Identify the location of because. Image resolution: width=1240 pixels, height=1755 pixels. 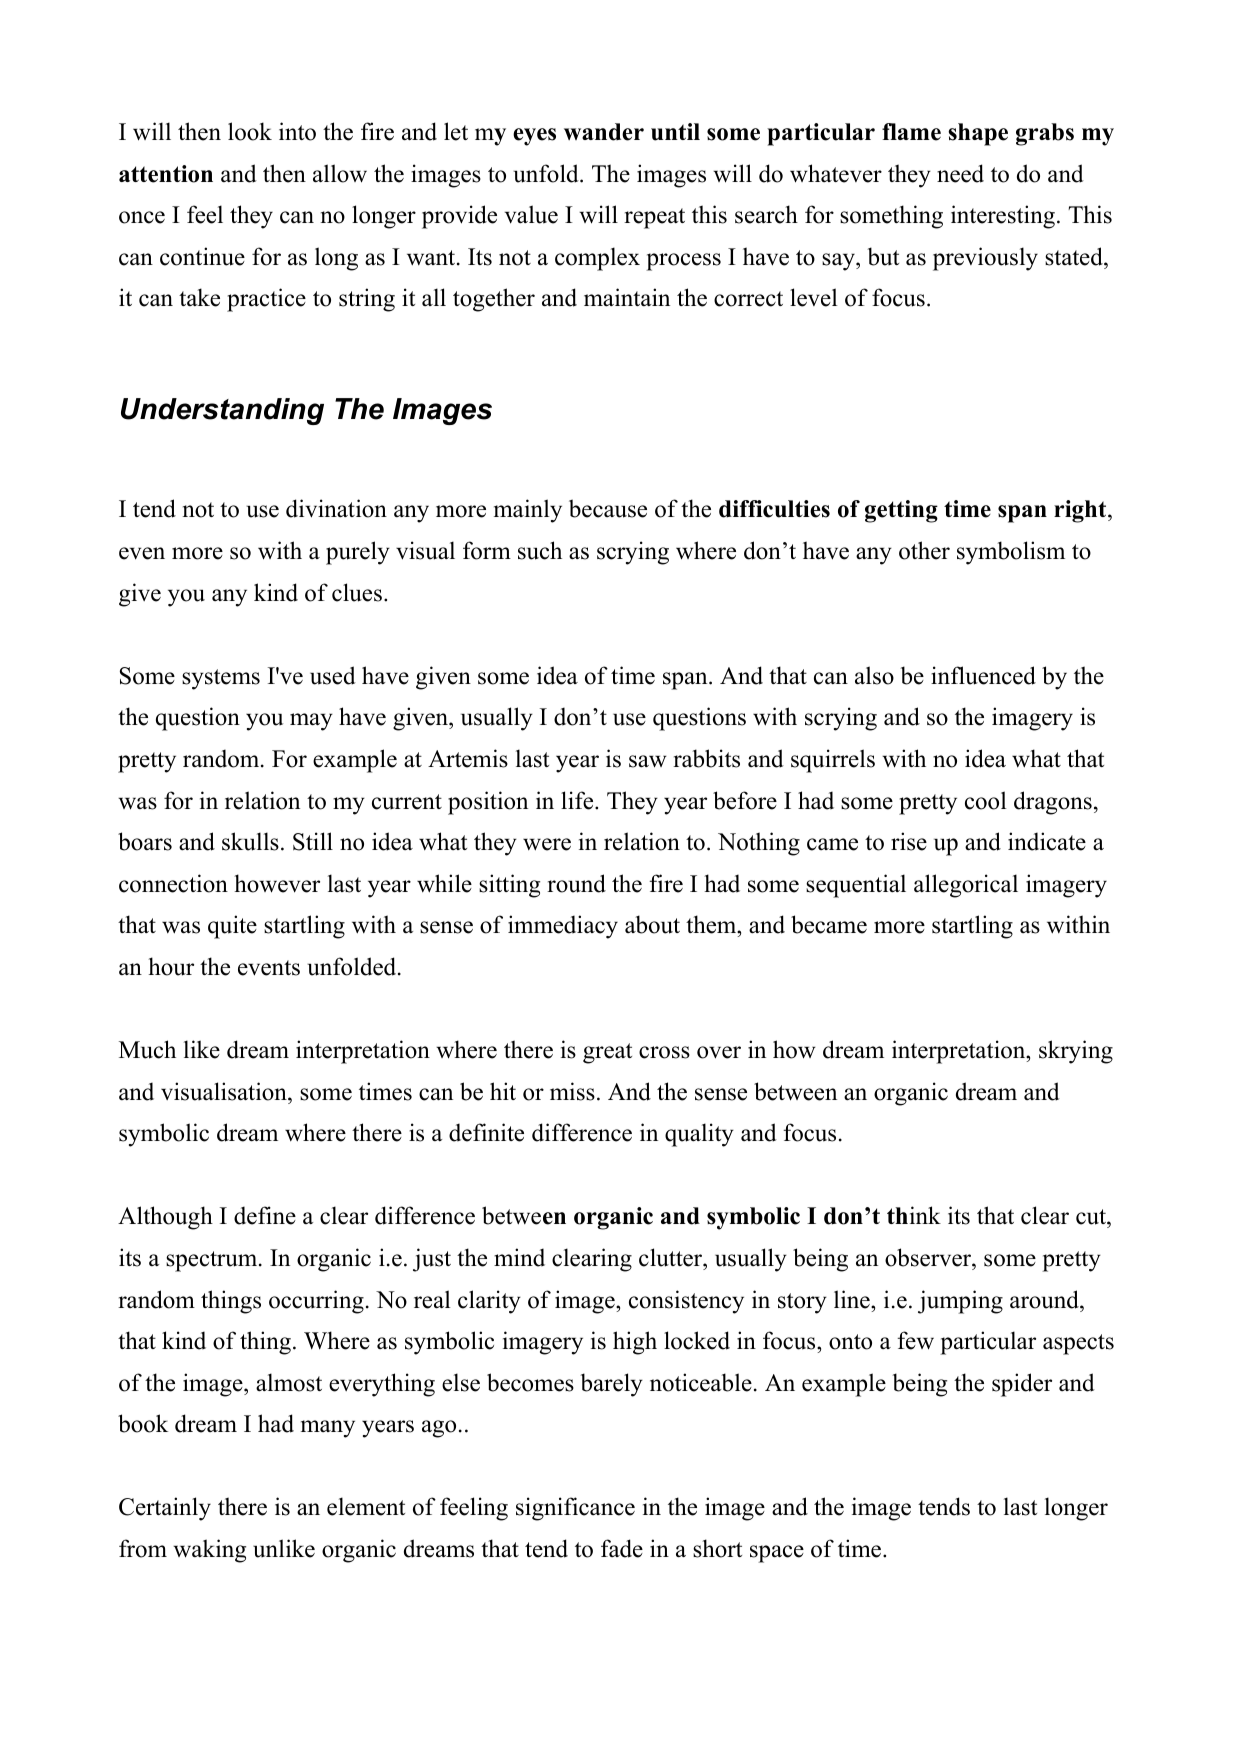
(608, 508).
